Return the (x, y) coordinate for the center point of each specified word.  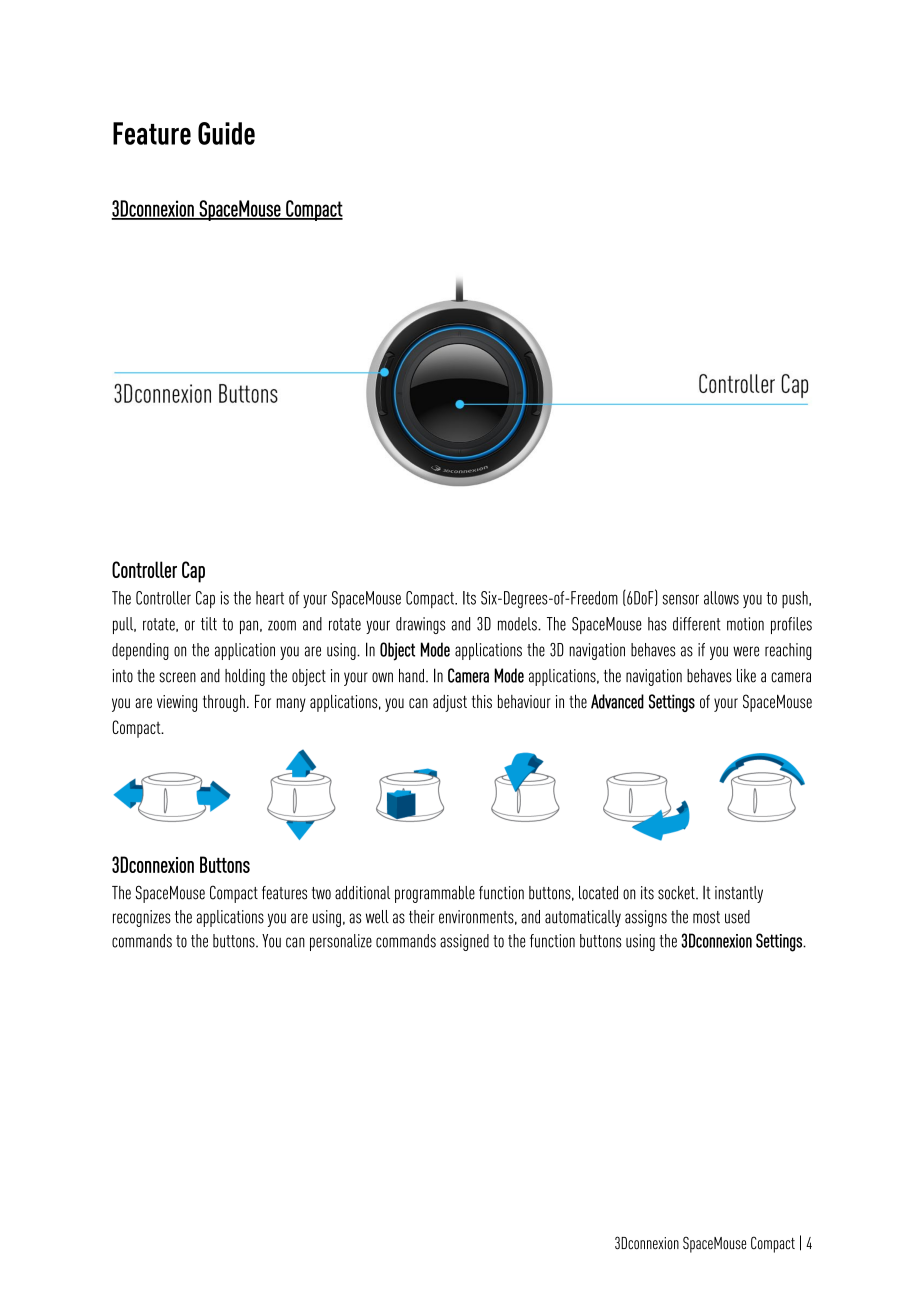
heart (270, 598)
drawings (420, 625)
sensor (681, 599)
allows (721, 598)
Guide (226, 133)
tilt (209, 624)
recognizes (142, 918)
